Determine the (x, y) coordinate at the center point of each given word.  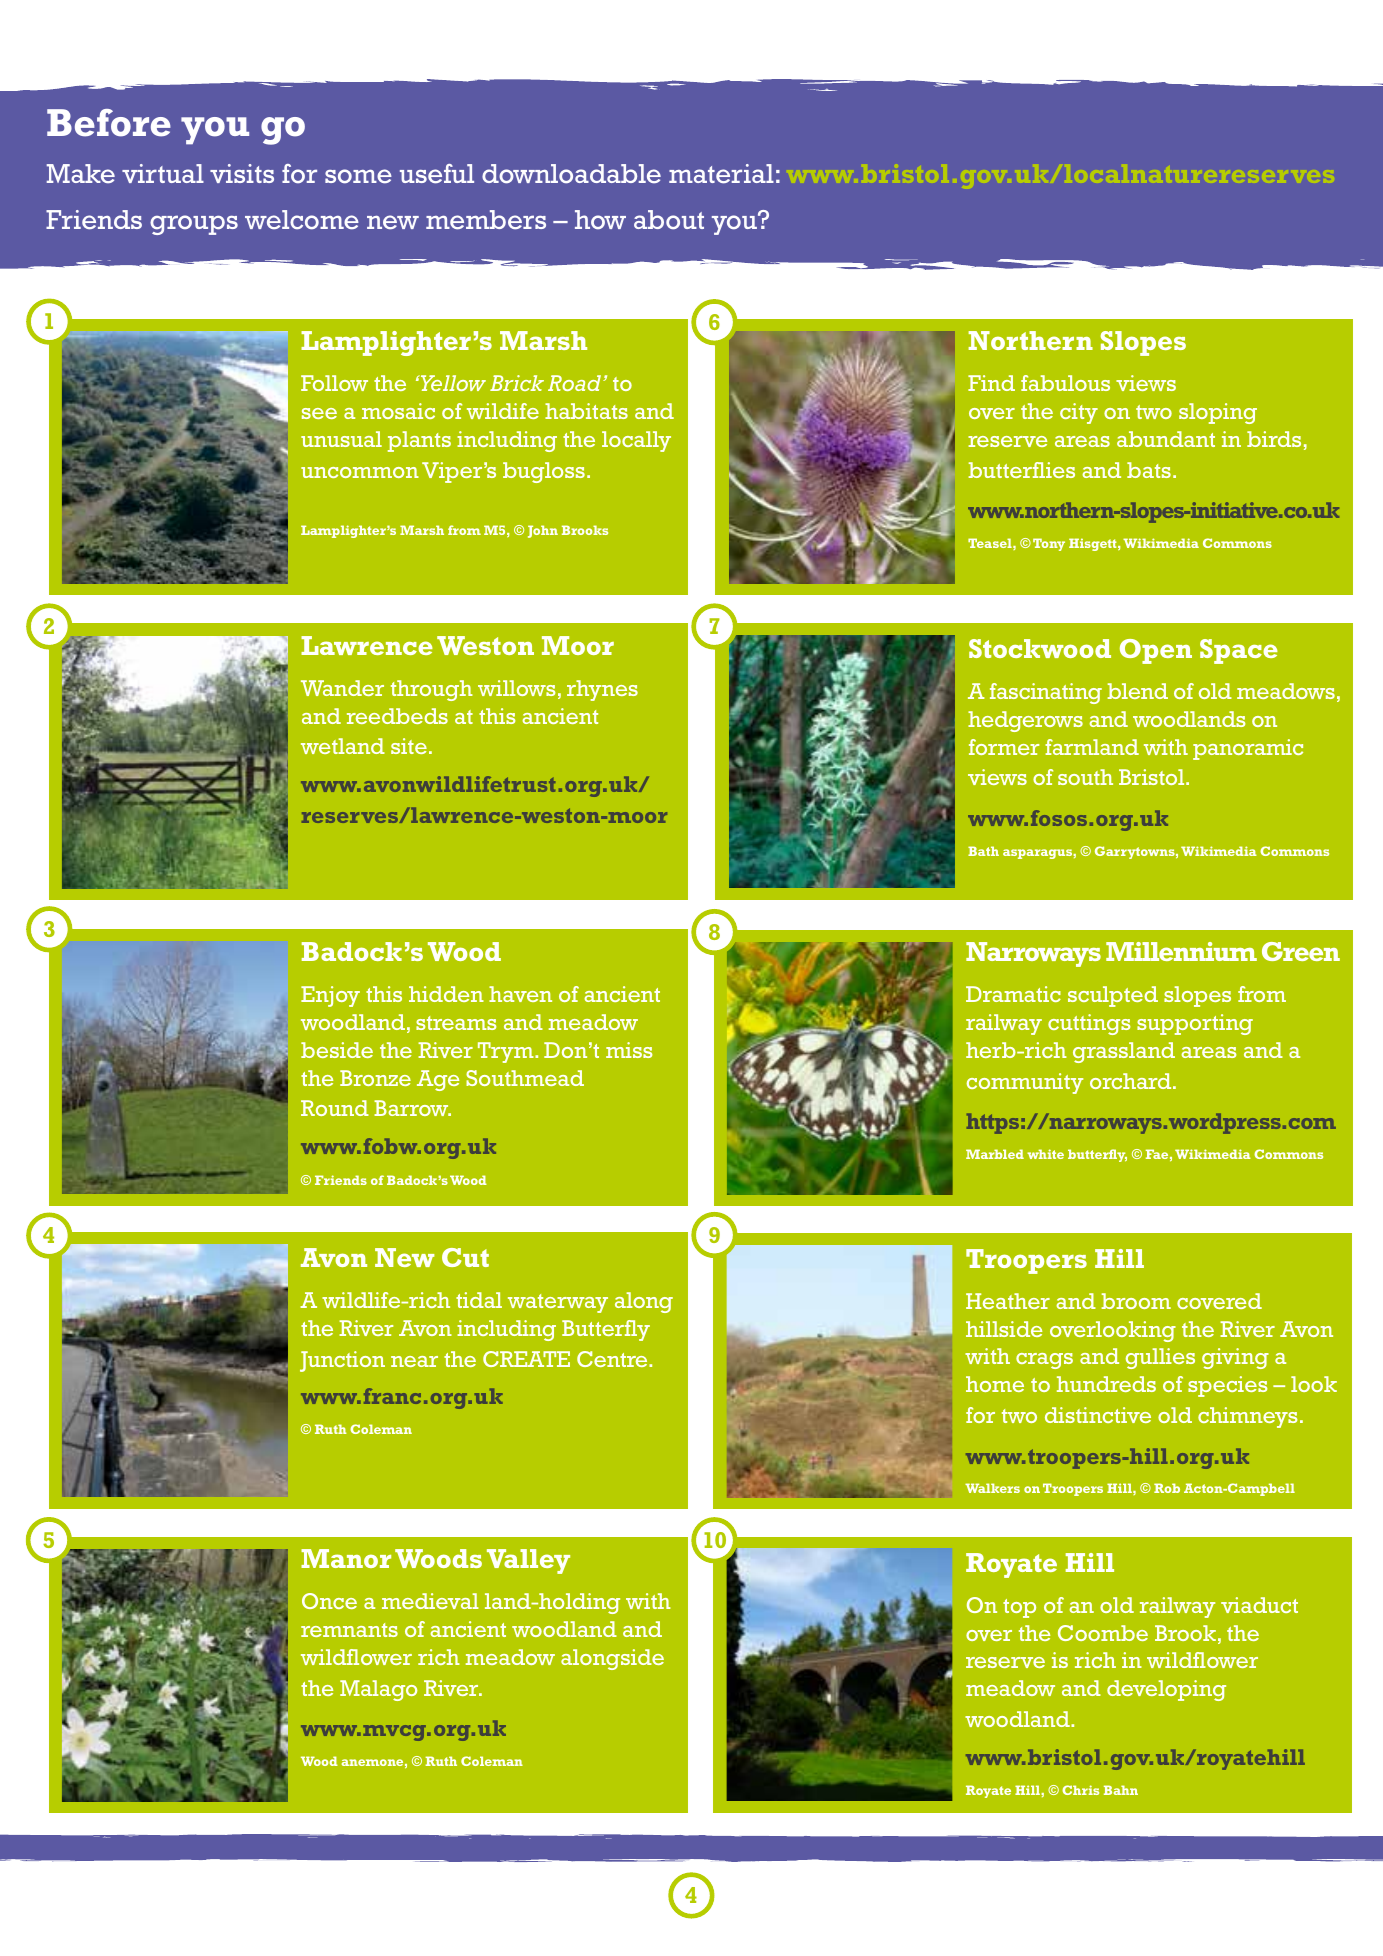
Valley (528, 1561)
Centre (613, 1359)
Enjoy (330, 996)
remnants (349, 1630)
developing (1166, 1690)
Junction (342, 1361)
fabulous (1065, 383)
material (721, 174)
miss (629, 1050)
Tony (1049, 544)
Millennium (1181, 951)
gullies (1160, 1358)
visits (242, 173)
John (543, 531)
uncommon (360, 472)
